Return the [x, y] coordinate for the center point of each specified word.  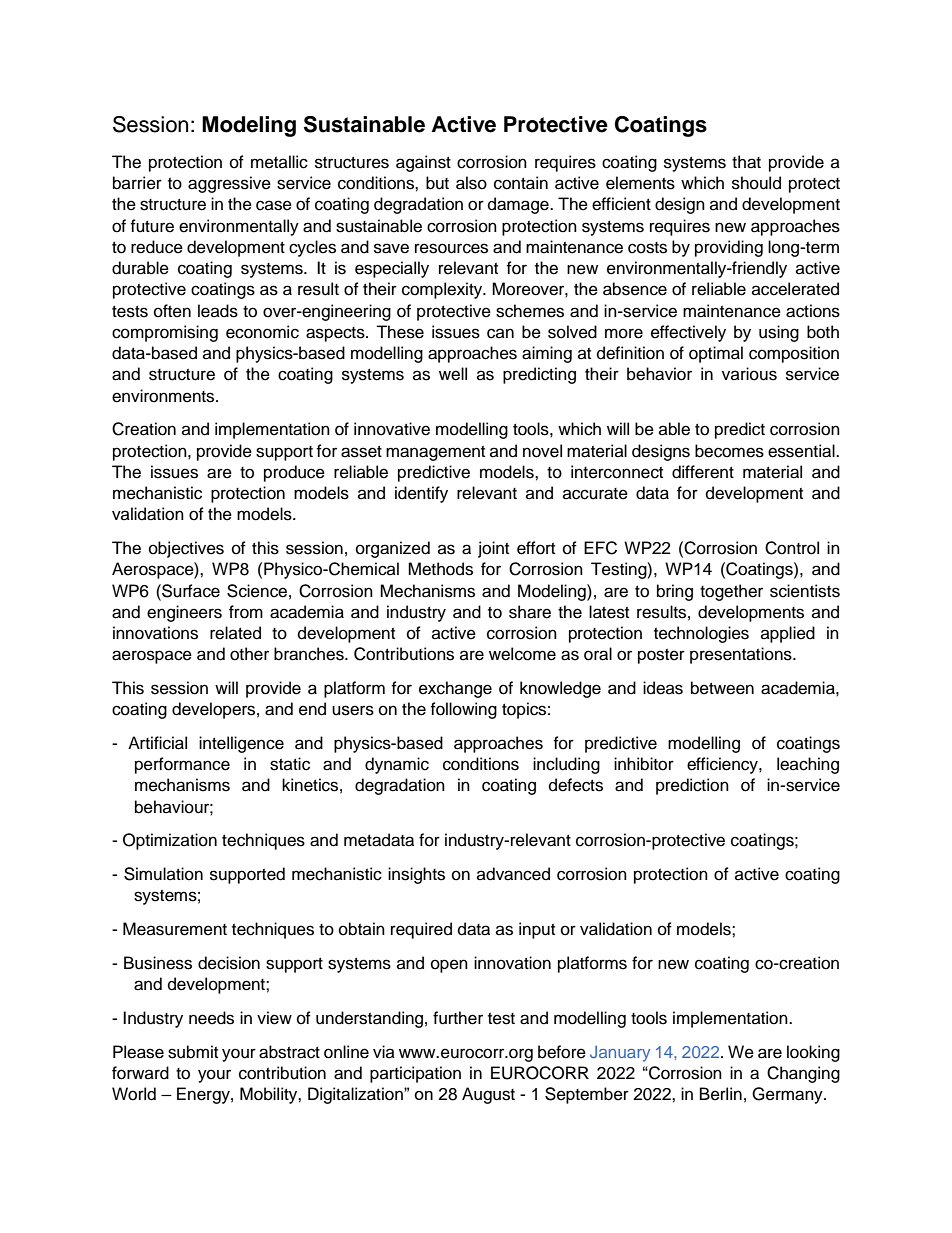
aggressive [229, 184]
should [756, 183]
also [471, 183]
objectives [186, 549]
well [453, 374]
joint [493, 549]
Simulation [163, 874]
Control [792, 548]
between [722, 688]
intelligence [241, 744]
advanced [513, 874]
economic [262, 332]
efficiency [723, 765]
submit [193, 1052]
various [749, 374]
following [463, 710]
